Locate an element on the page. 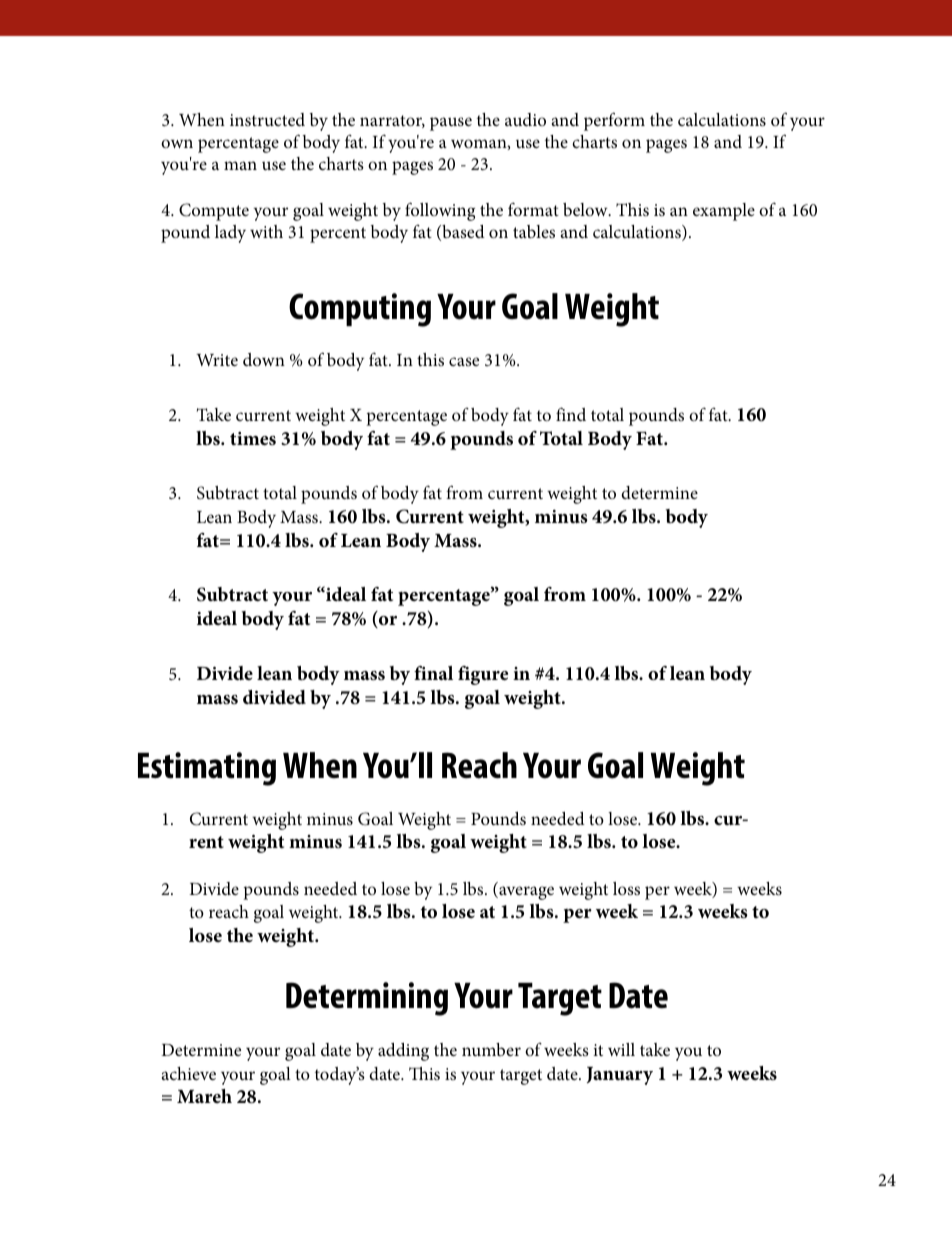  find is located at coordinates (571, 414).
